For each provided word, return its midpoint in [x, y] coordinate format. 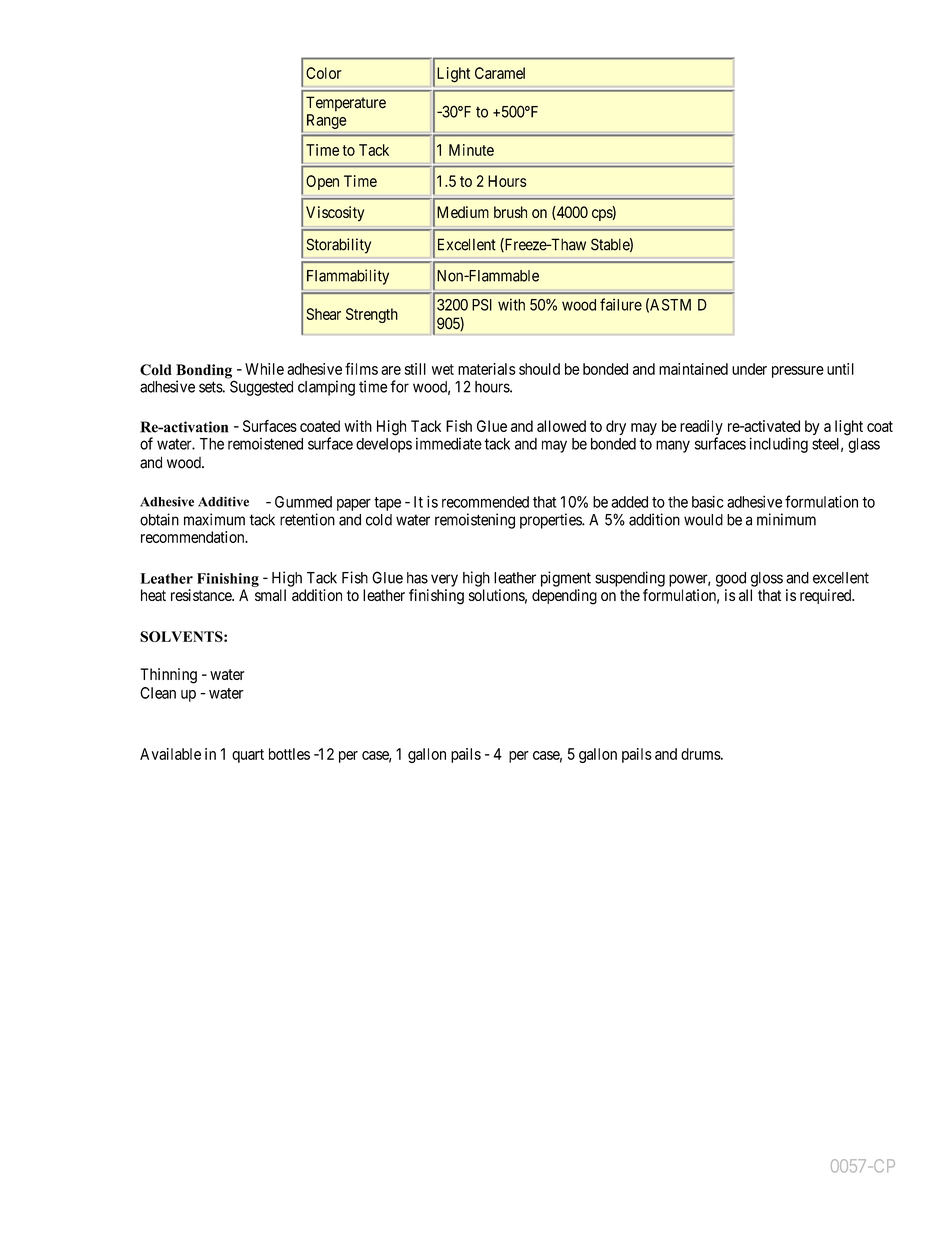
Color [324, 73]
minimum [786, 519]
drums [701, 754]
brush [510, 212]
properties [551, 521]
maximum [214, 519]
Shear [323, 314]
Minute [471, 150]
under [749, 369]
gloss [767, 579]
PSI [482, 305]
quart [248, 756]
